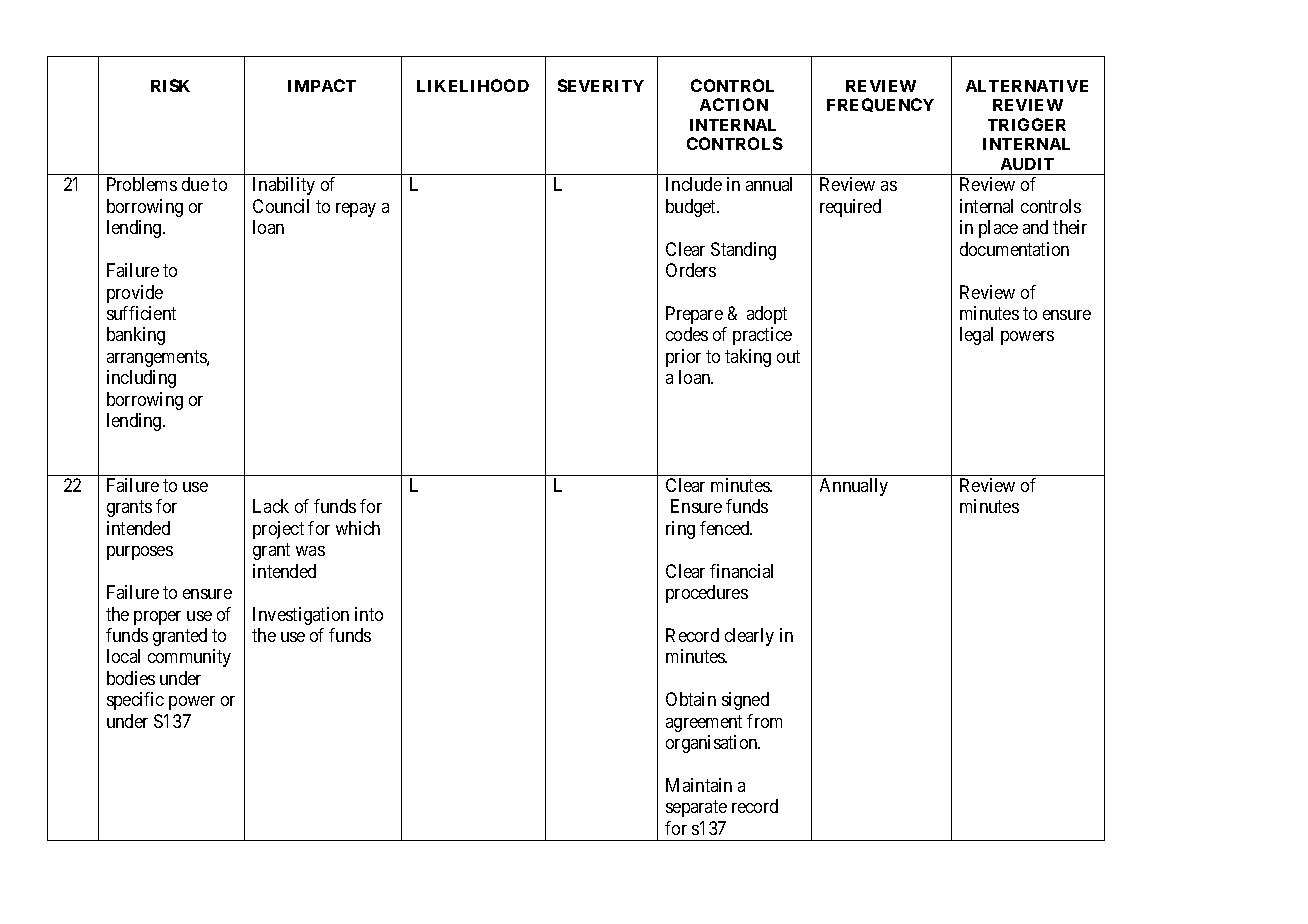 The image size is (1308, 924). I want to click on Investigation, so click(301, 616).
